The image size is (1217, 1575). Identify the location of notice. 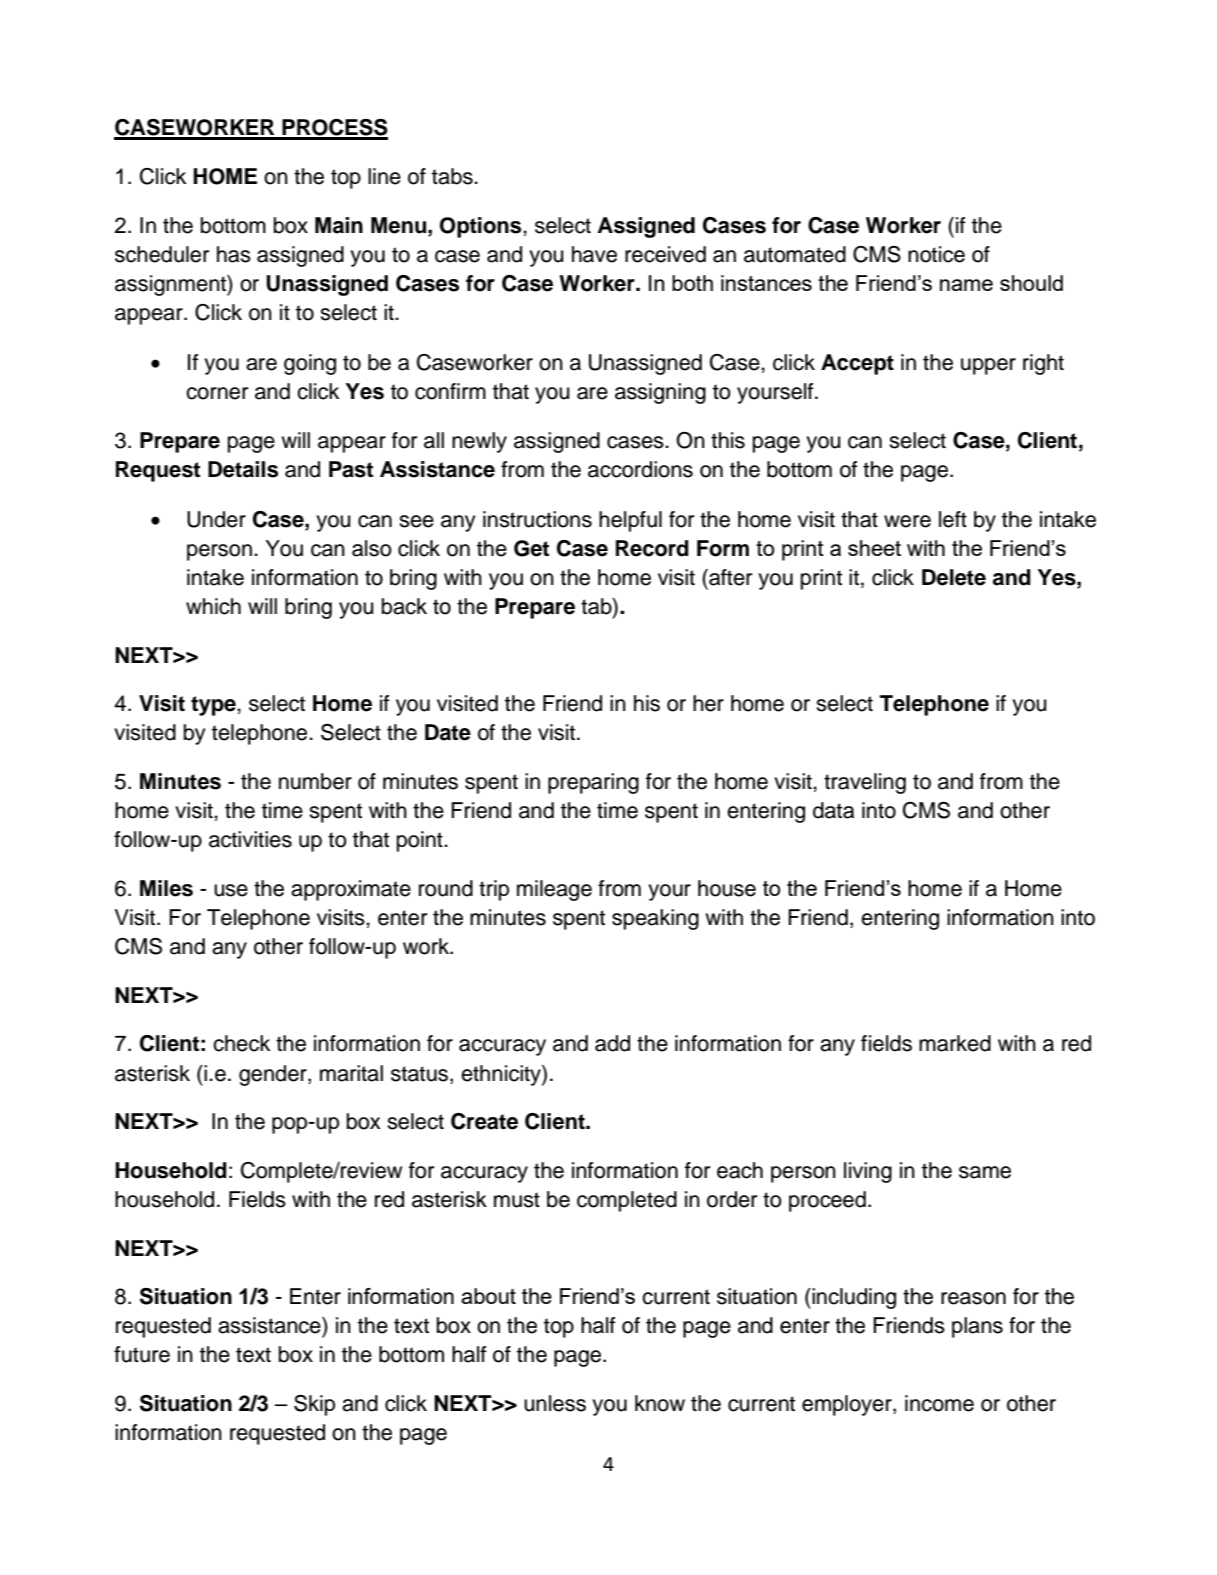
(936, 254).
